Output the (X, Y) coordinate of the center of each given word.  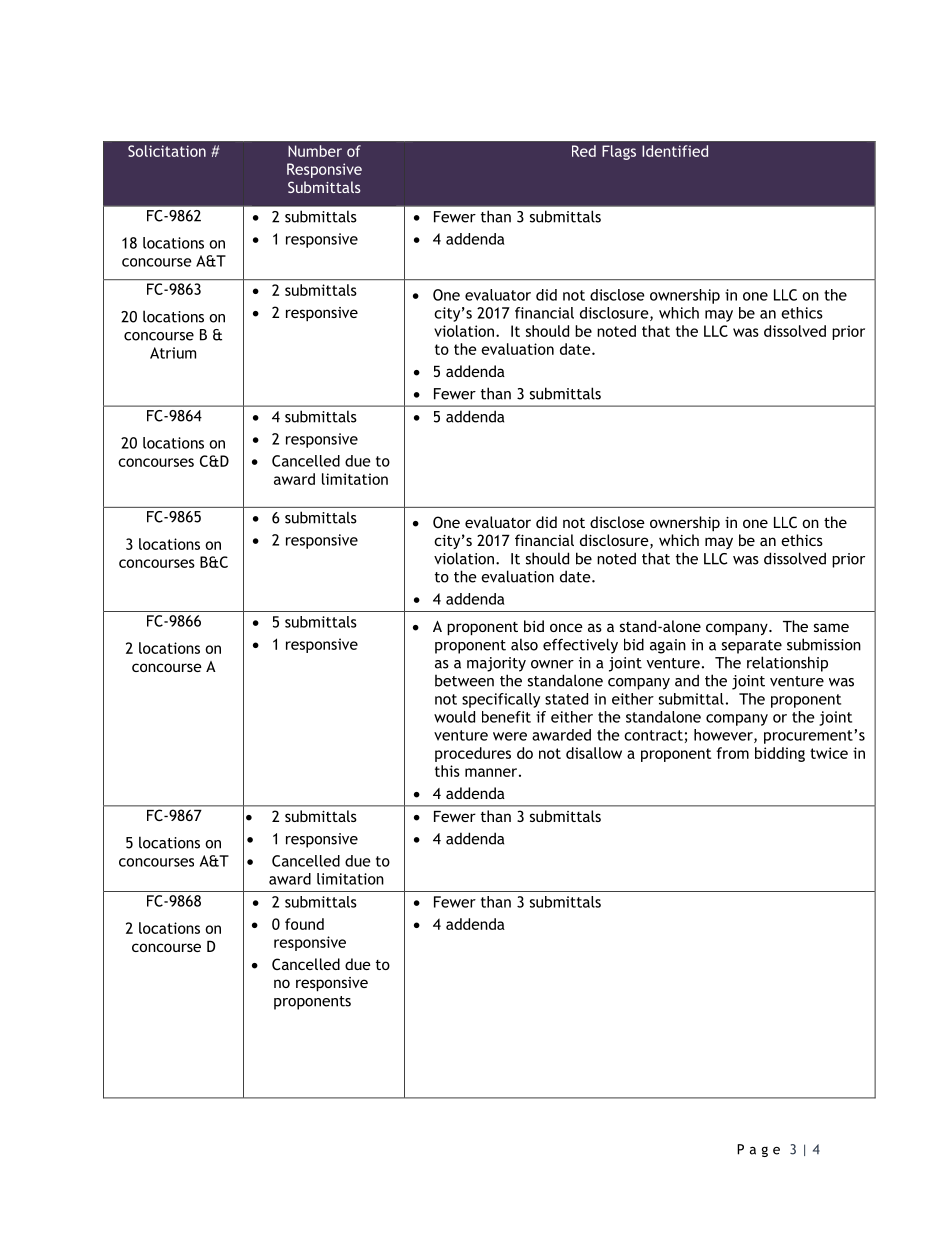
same (831, 627)
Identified (675, 151)
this (447, 771)
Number (315, 151)
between (464, 681)
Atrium (173, 353)
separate (752, 647)
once (566, 627)
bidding (780, 754)
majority (496, 664)
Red (584, 151)
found (304, 924)
